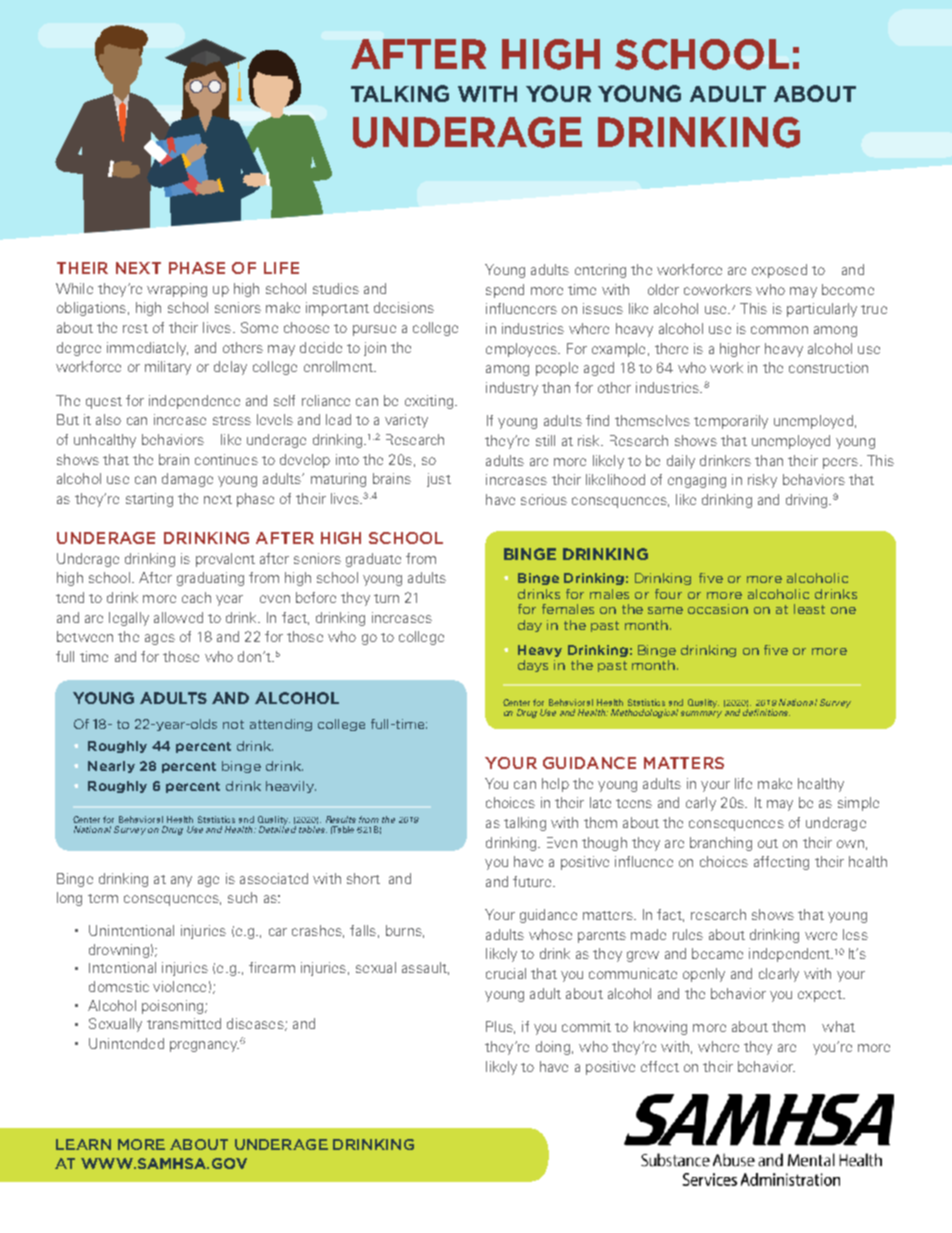  What do you see at coordinates (533, 666) in the page?
I see `days` at bounding box center [533, 666].
